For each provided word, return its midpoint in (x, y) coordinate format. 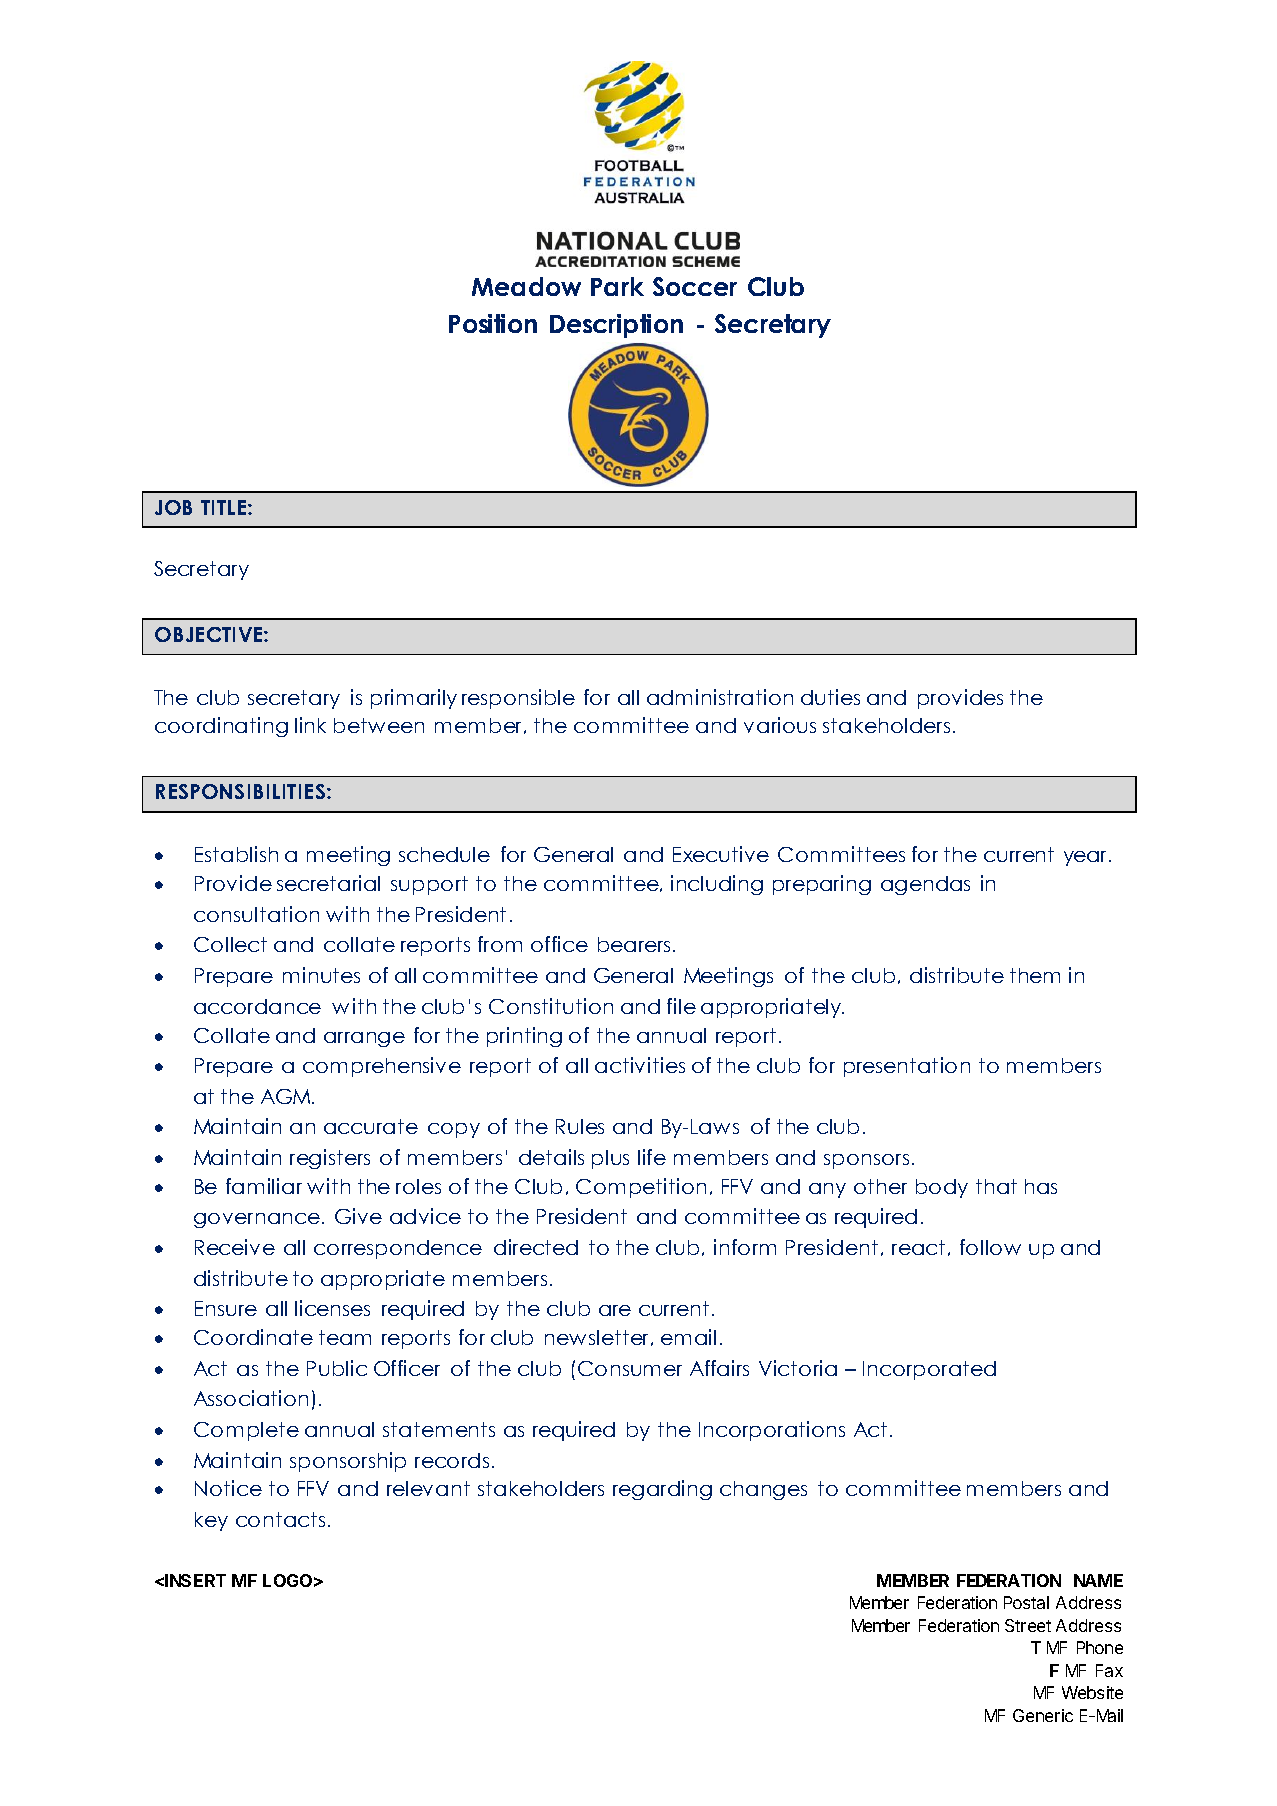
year (1087, 858)
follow (990, 1247)
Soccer (695, 286)
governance (257, 1220)
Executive (721, 854)
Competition (641, 1188)
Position (493, 323)
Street (1028, 1625)
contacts (280, 1519)
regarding (662, 1490)
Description (616, 326)
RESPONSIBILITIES (240, 791)
